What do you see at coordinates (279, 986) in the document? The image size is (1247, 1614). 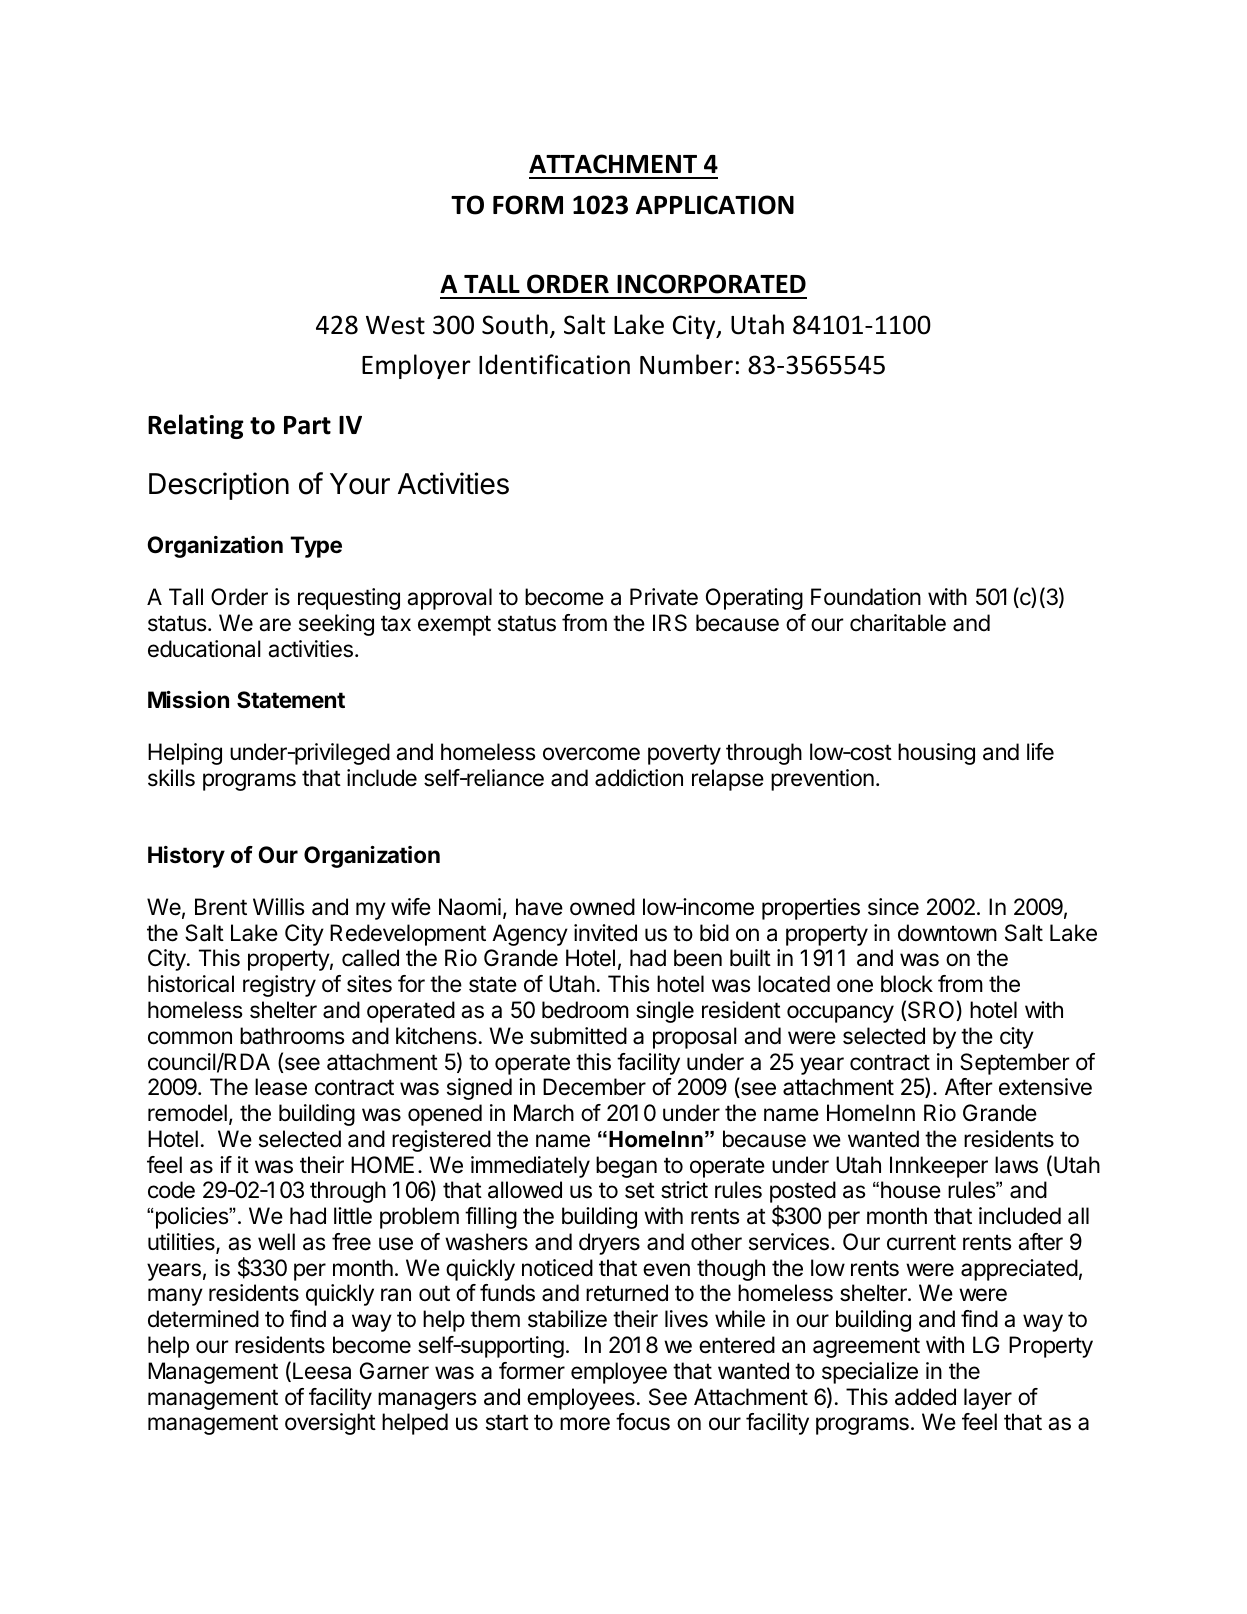 I see `registry` at bounding box center [279, 986].
